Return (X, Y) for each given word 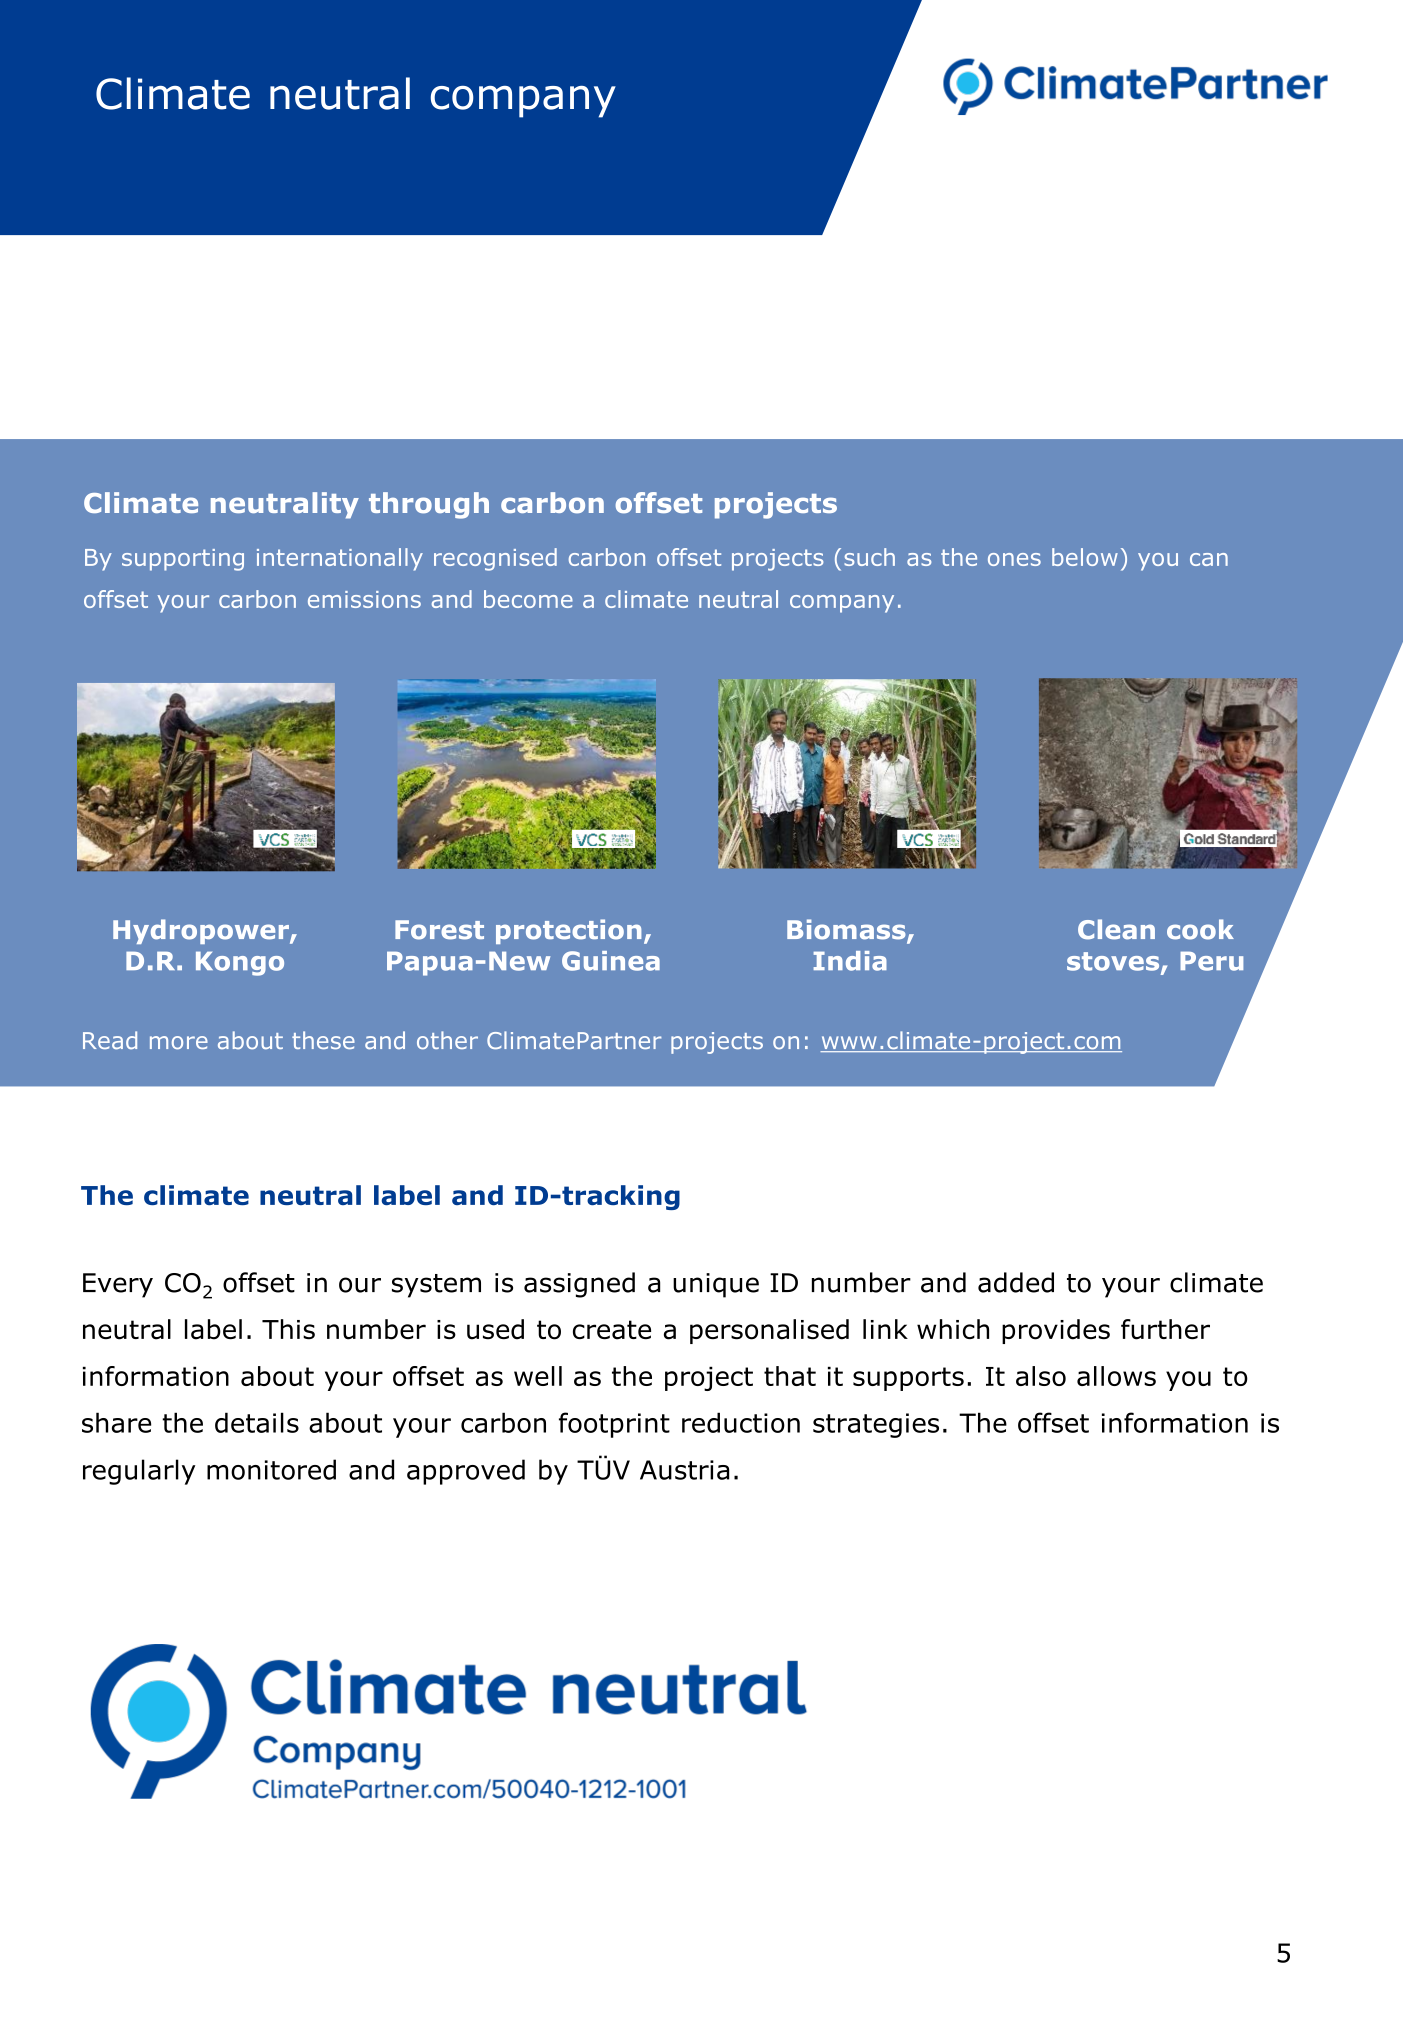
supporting (183, 560)
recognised (495, 559)
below (1085, 557)
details (257, 1422)
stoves (1114, 962)
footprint (614, 1425)
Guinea (611, 961)
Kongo (240, 963)
